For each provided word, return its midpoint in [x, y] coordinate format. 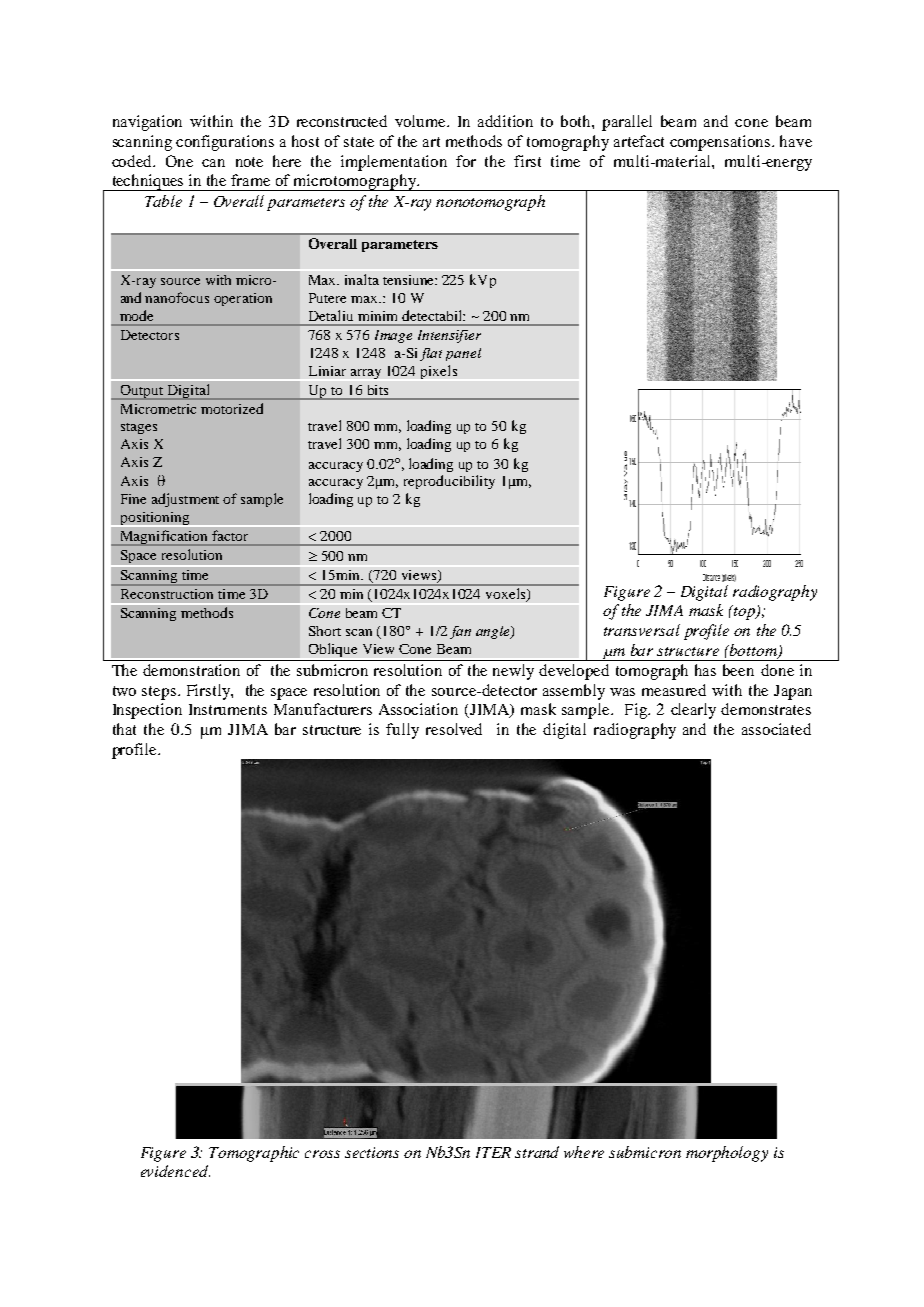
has [705, 670]
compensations [721, 143]
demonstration [191, 670]
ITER [493, 1152]
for [466, 161]
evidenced [175, 1171]
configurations [225, 143]
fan [460, 632]
